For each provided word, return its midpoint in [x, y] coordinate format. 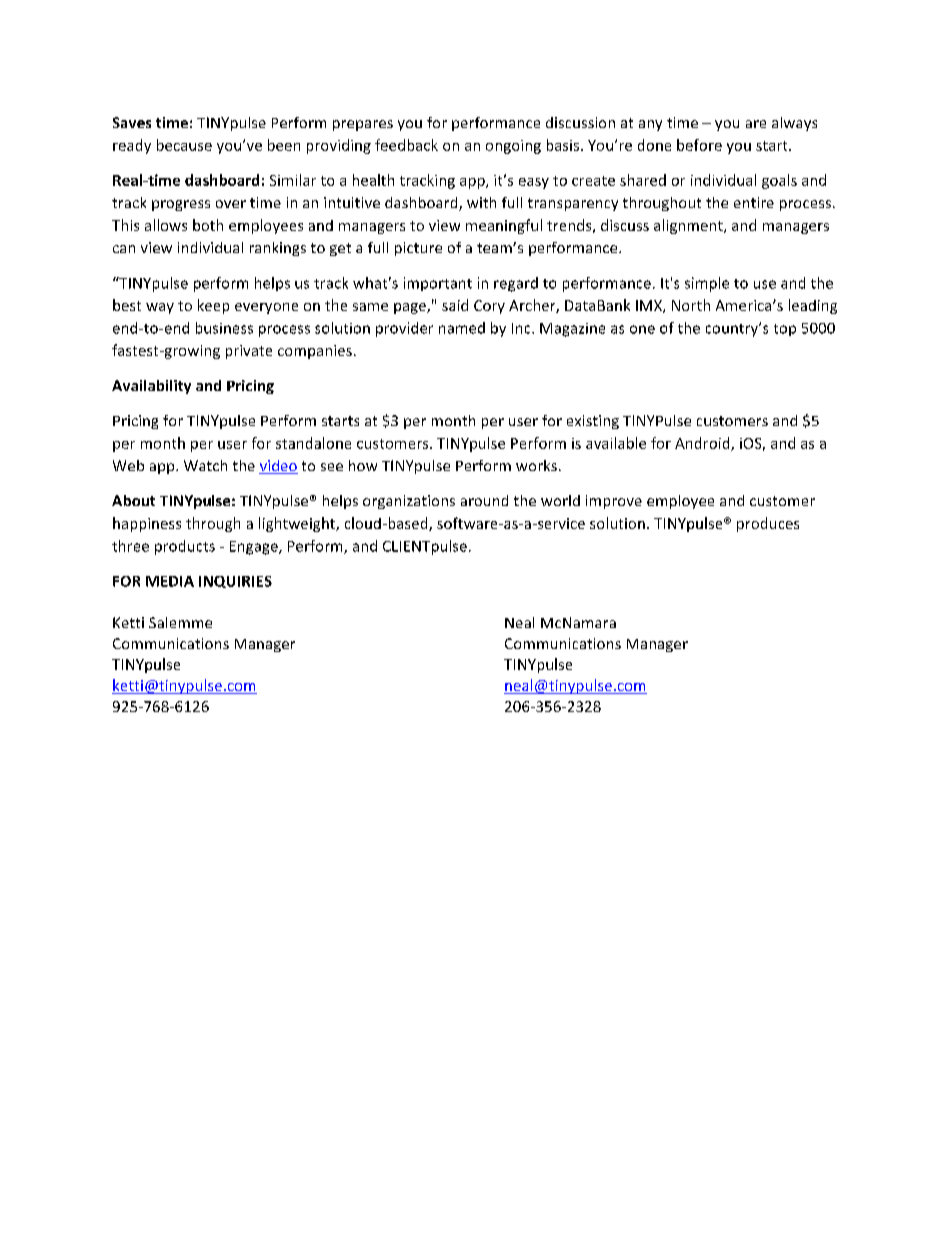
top [785, 330]
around [484, 500]
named [462, 328]
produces [768, 524]
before [699, 145]
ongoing [513, 147]
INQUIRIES [235, 582]
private [249, 352]
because [184, 145]
